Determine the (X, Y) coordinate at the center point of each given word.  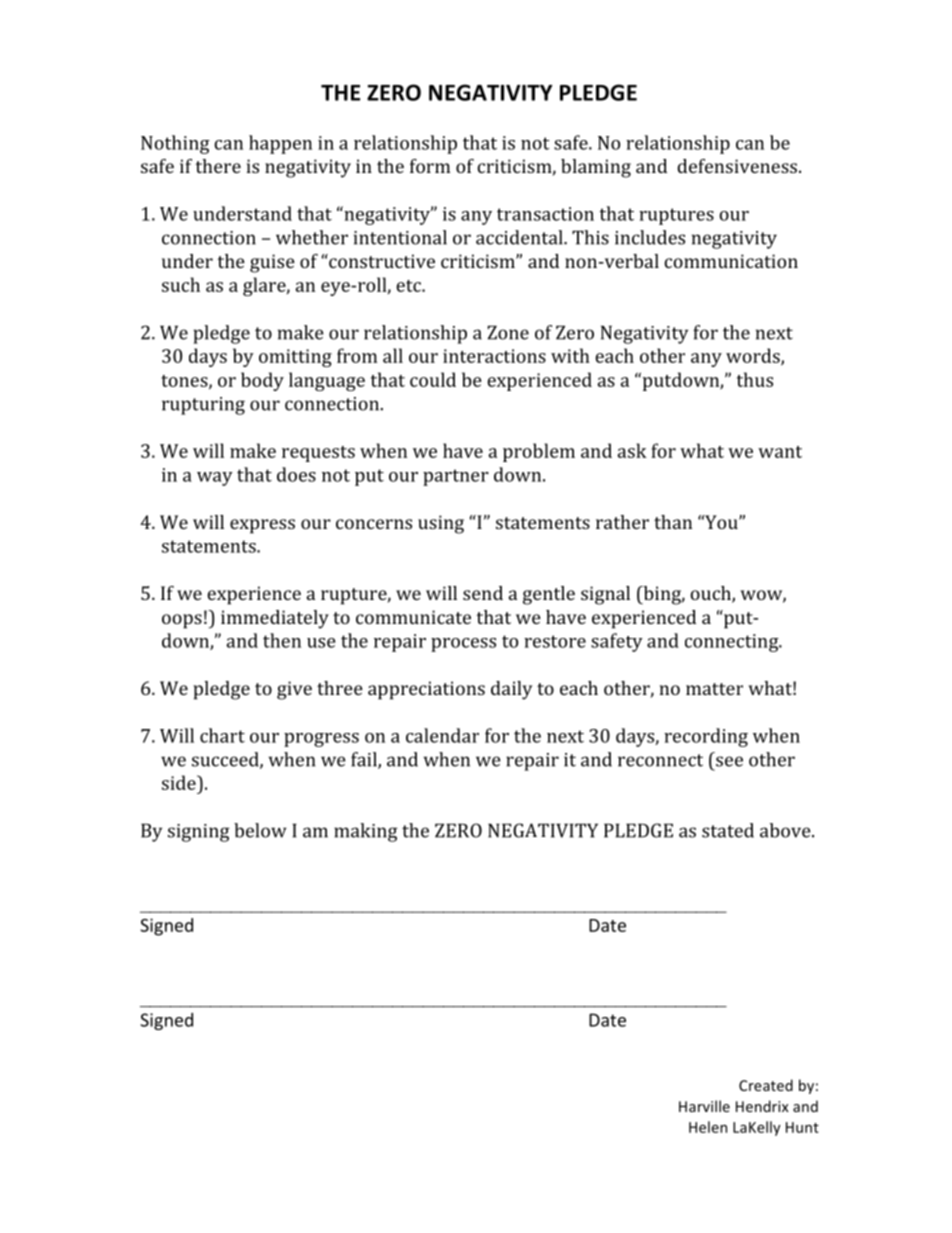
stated (728, 830)
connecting (733, 643)
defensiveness (737, 166)
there (218, 166)
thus (755, 379)
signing (199, 833)
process (463, 645)
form (430, 166)
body (262, 381)
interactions (494, 356)
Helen (708, 1127)
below (260, 830)
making (366, 832)
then (282, 640)
